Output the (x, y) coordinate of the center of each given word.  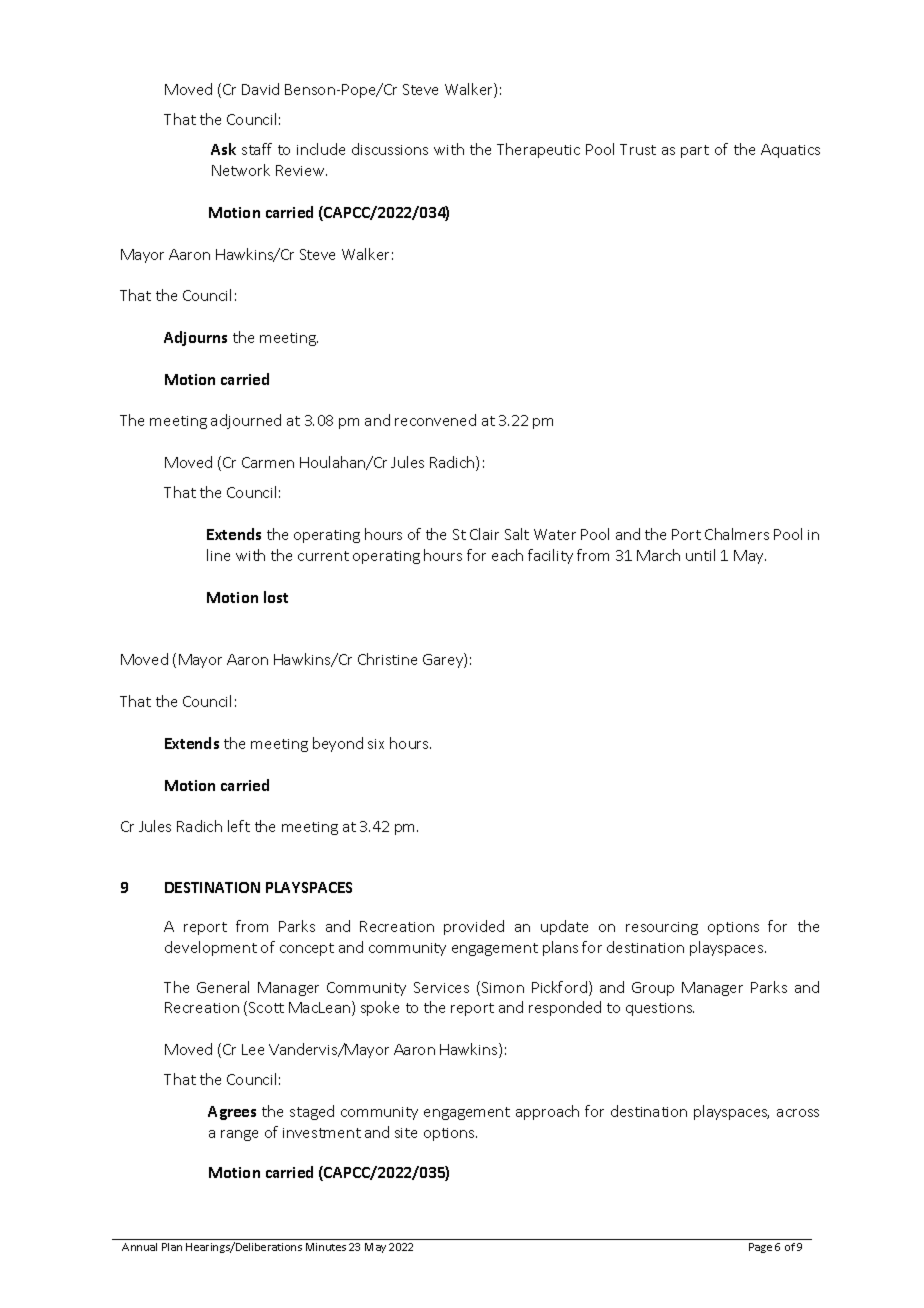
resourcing (662, 928)
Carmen (268, 462)
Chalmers (737, 534)
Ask (223, 149)
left (239, 826)
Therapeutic (538, 150)
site (406, 1133)
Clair (484, 534)
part (695, 151)
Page (760, 1248)
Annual (139, 1247)
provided (474, 927)
